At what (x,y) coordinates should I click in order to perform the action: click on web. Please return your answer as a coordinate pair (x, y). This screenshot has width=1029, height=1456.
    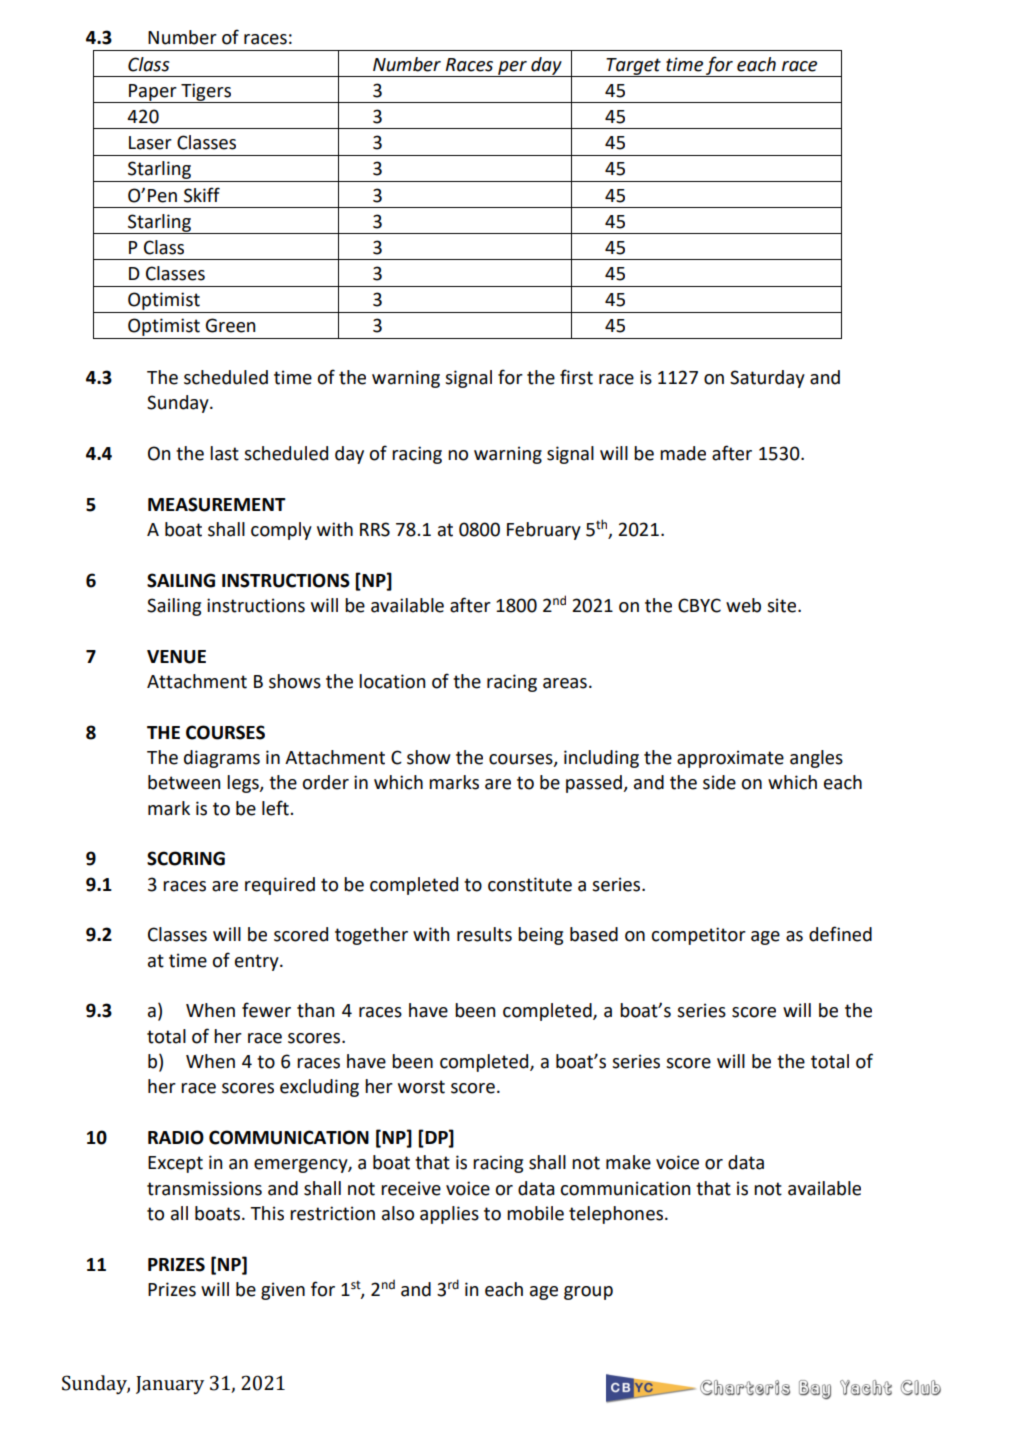
    Looking at the image, I should click on (743, 605).
